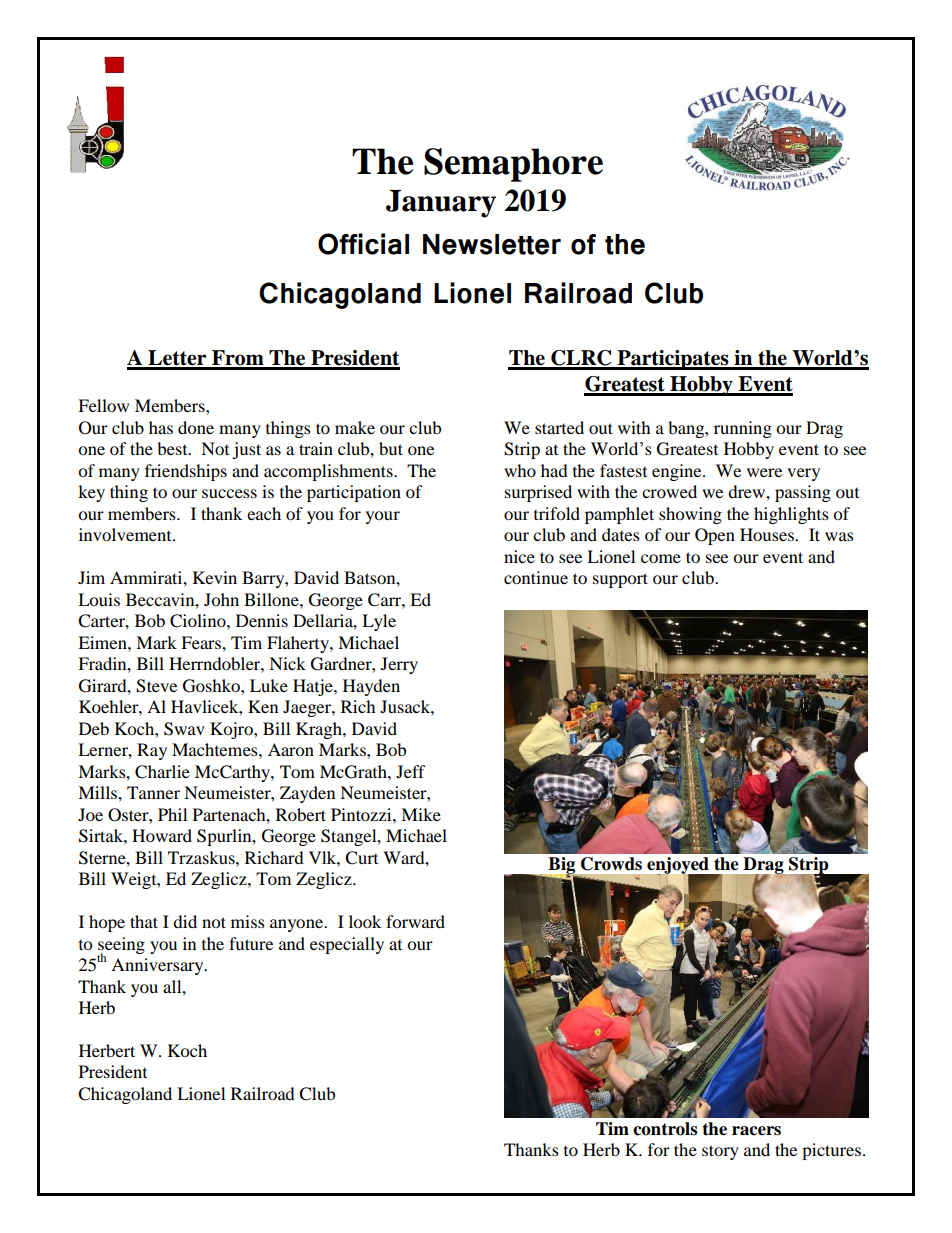 This screenshot has width=952, height=1233. What do you see at coordinates (363, 244) in the screenshot?
I see `Official` at bounding box center [363, 244].
